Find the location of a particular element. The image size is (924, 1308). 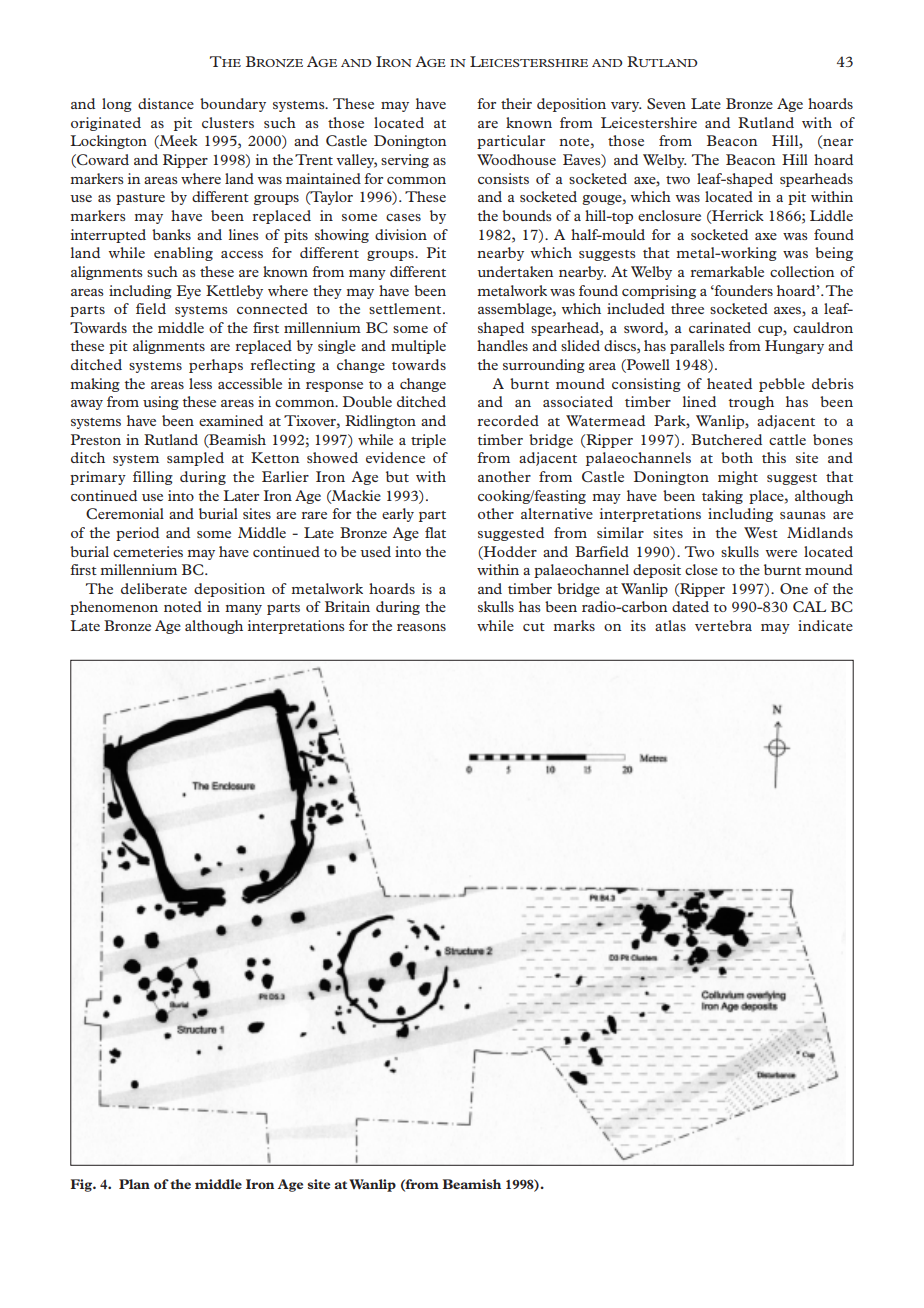

cemeteries is located at coordinates (148, 551).
